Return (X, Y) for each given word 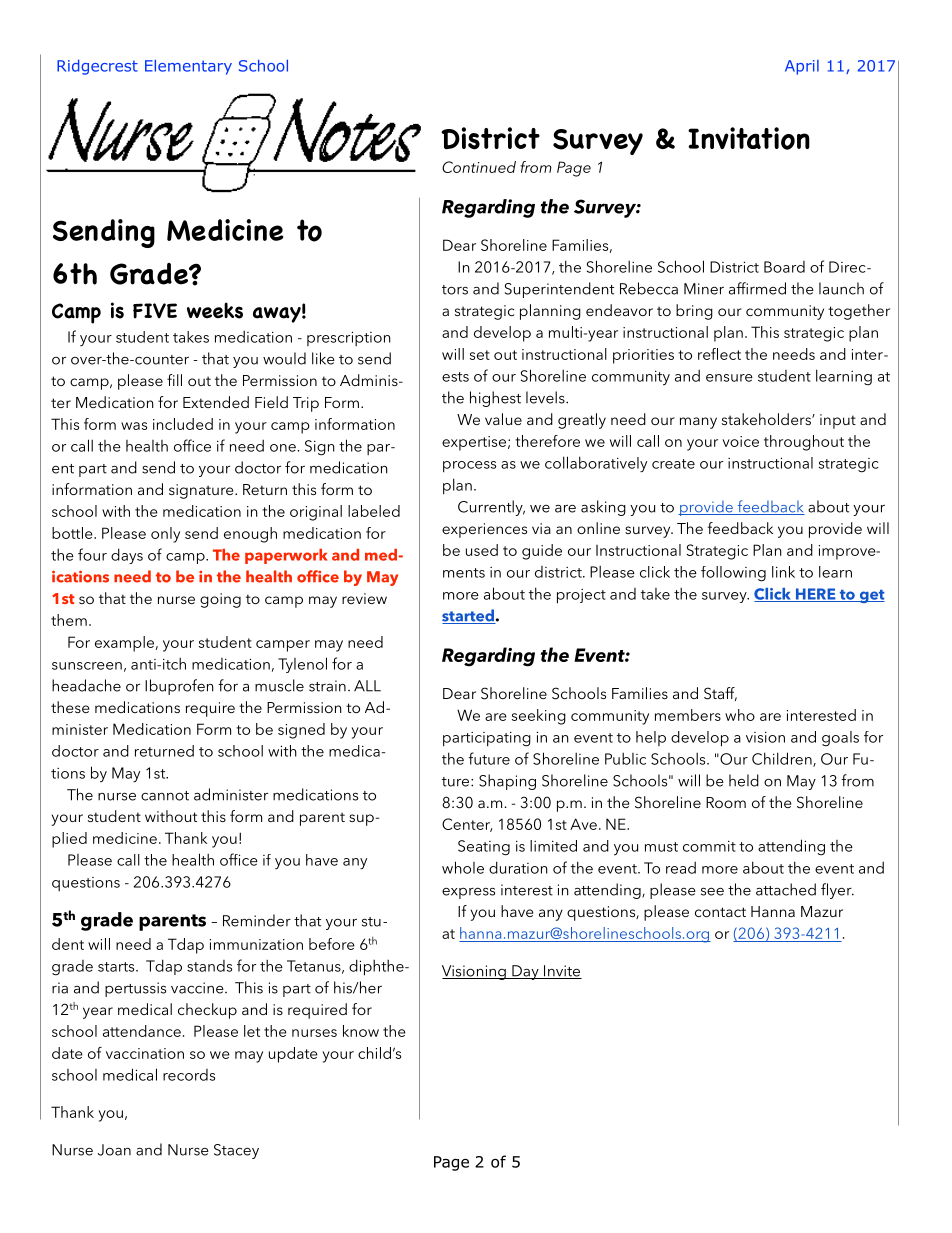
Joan (114, 1150)
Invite (562, 972)
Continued (479, 167)
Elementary (188, 67)
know (361, 1031)
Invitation (749, 138)
